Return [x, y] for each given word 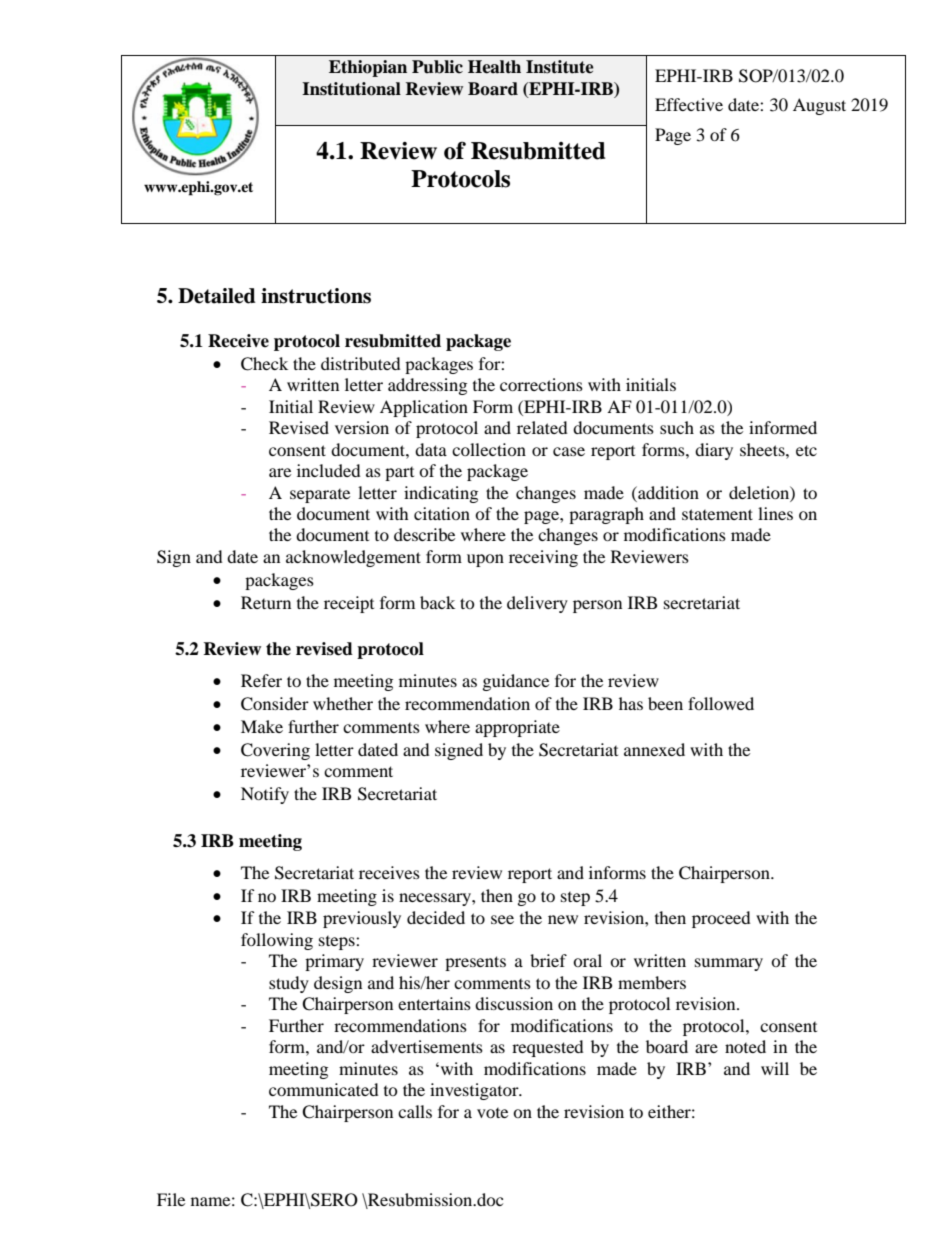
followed [721, 703]
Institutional [351, 89]
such [677, 427]
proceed [721, 919]
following [277, 941]
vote [492, 1113]
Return [266, 602]
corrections [541, 384]
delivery [537, 604]
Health [494, 67]
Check [264, 364]
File [171, 1199]
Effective [689, 104]
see [502, 919]
